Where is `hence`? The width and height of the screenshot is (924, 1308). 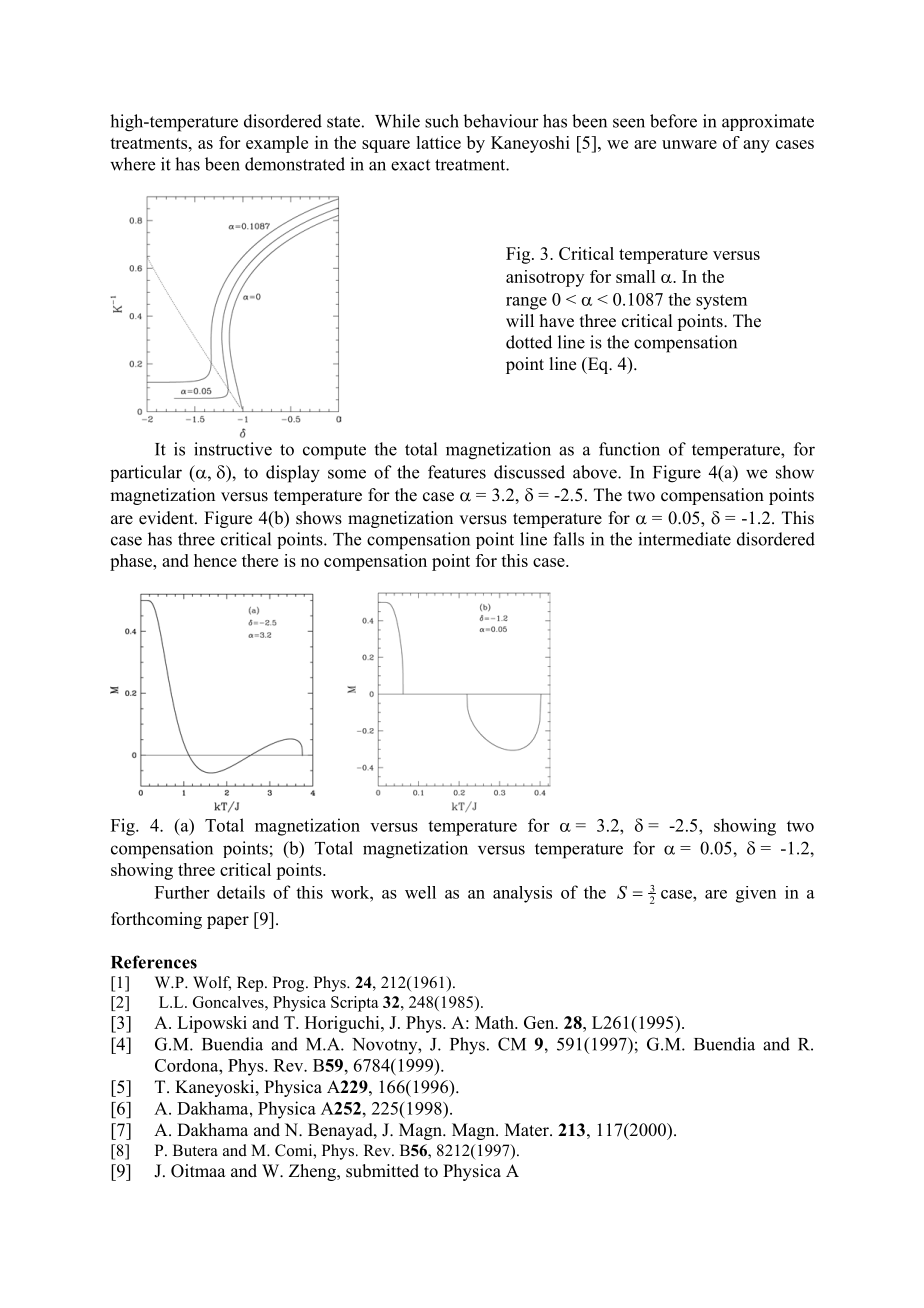 hence is located at coordinates (215, 560).
